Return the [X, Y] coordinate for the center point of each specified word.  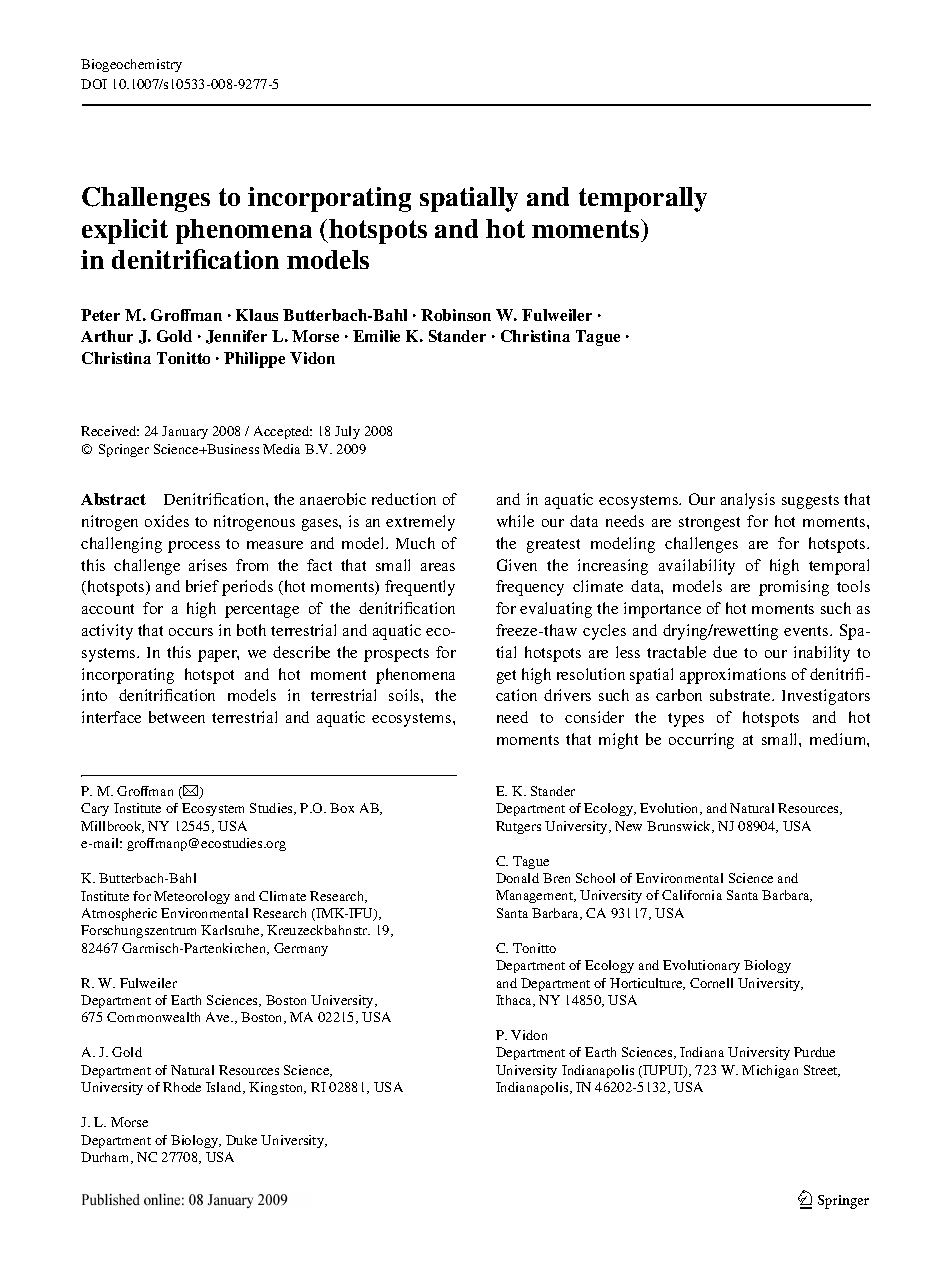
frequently [420, 588]
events [807, 631]
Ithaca [515, 1001]
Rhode [182, 1087]
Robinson [456, 315]
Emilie [376, 336]
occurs [191, 632]
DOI [94, 84]
